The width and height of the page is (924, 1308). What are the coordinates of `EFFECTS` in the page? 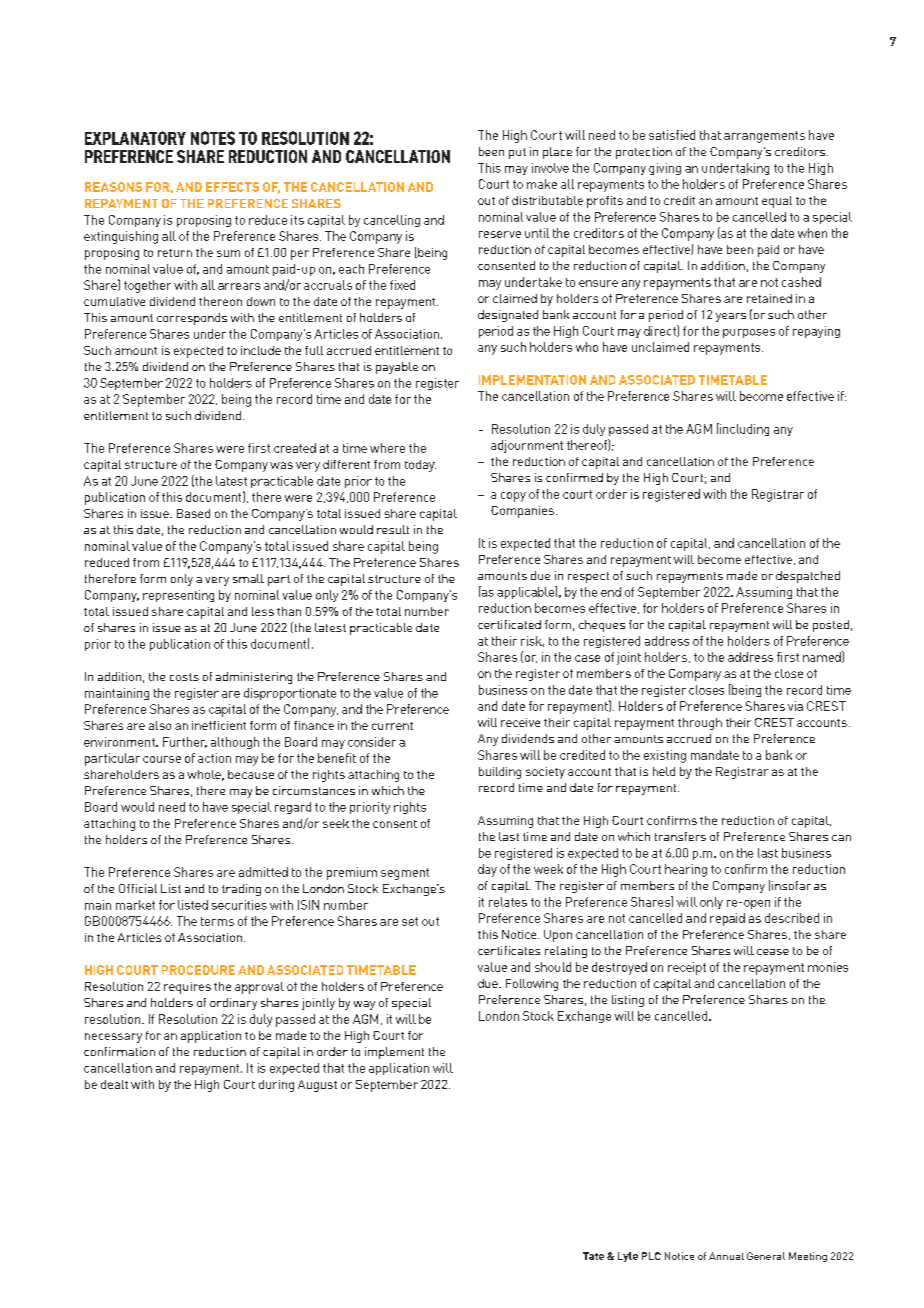 It's located at (232, 187).
